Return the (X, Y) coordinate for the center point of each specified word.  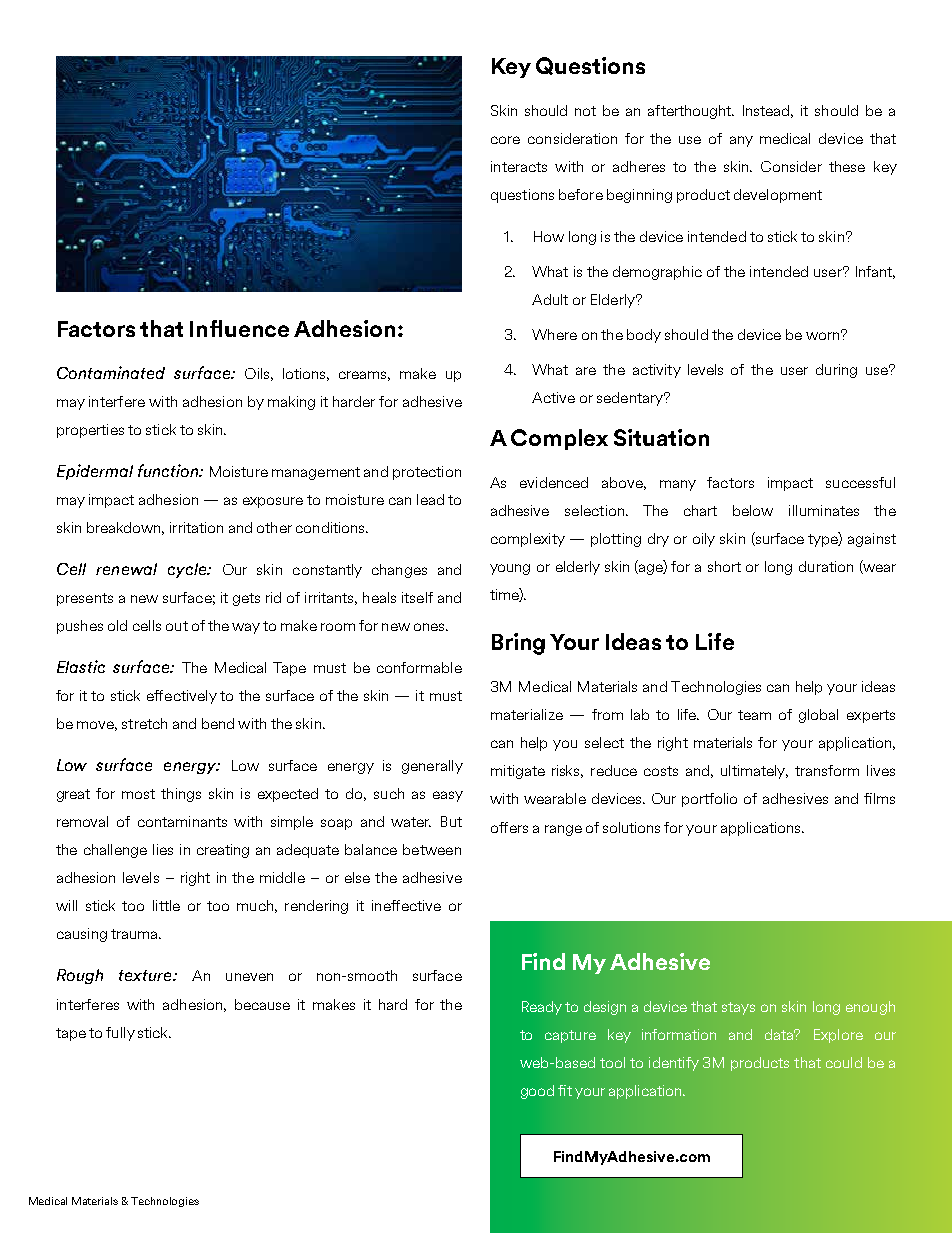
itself (417, 597)
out (177, 626)
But (451, 821)
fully (120, 1034)
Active (553, 397)
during (836, 371)
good (537, 1092)
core (505, 140)
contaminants (182, 821)
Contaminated (111, 372)
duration (826, 566)
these (847, 166)
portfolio (709, 800)
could (844, 1062)
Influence (239, 328)
